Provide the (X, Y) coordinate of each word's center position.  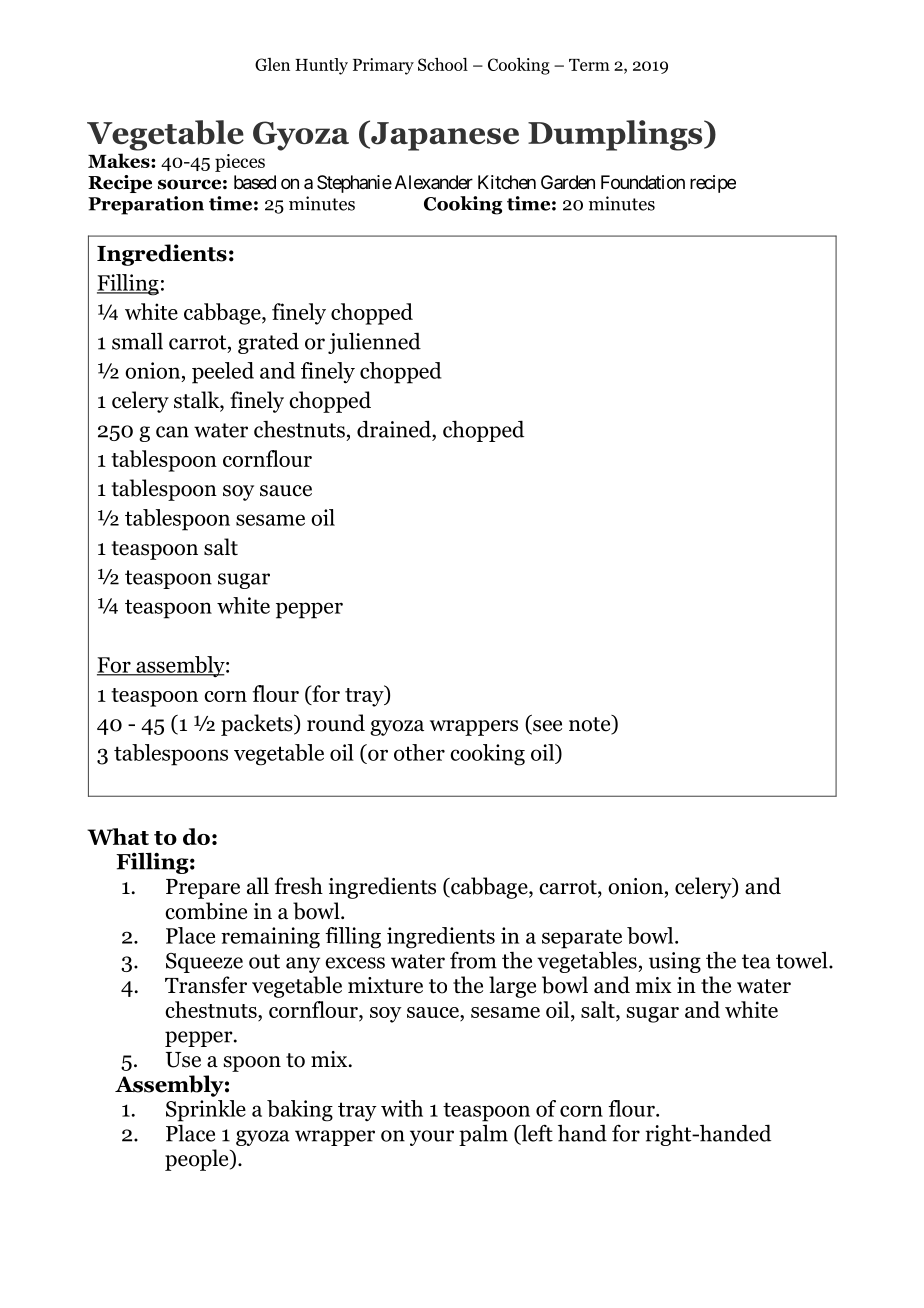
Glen (272, 64)
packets (258, 725)
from (473, 960)
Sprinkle (206, 1111)
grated (268, 343)
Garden (568, 182)
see (546, 727)
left (536, 1134)
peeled (223, 373)
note (591, 724)
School (443, 64)
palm (483, 1135)
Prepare (203, 889)
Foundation (643, 182)
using (675, 962)
